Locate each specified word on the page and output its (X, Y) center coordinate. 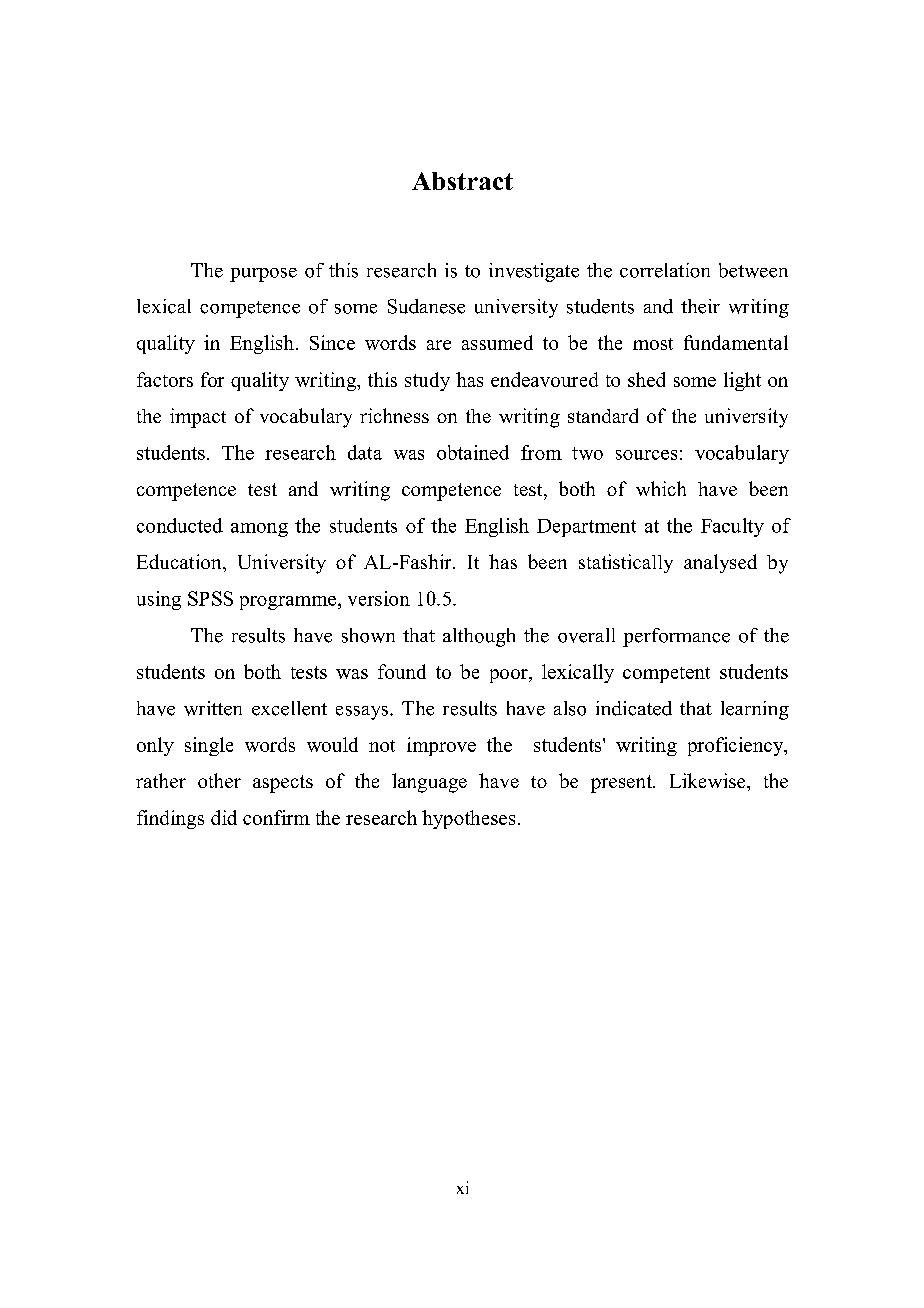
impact (198, 418)
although (479, 637)
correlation (665, 270)
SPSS (210, 598)
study (427, 381)
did (224, 817)
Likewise (709, 780)
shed (646, 379)
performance (676, 637)
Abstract (462, 181)
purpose (263, 275)
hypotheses (468, 819)
